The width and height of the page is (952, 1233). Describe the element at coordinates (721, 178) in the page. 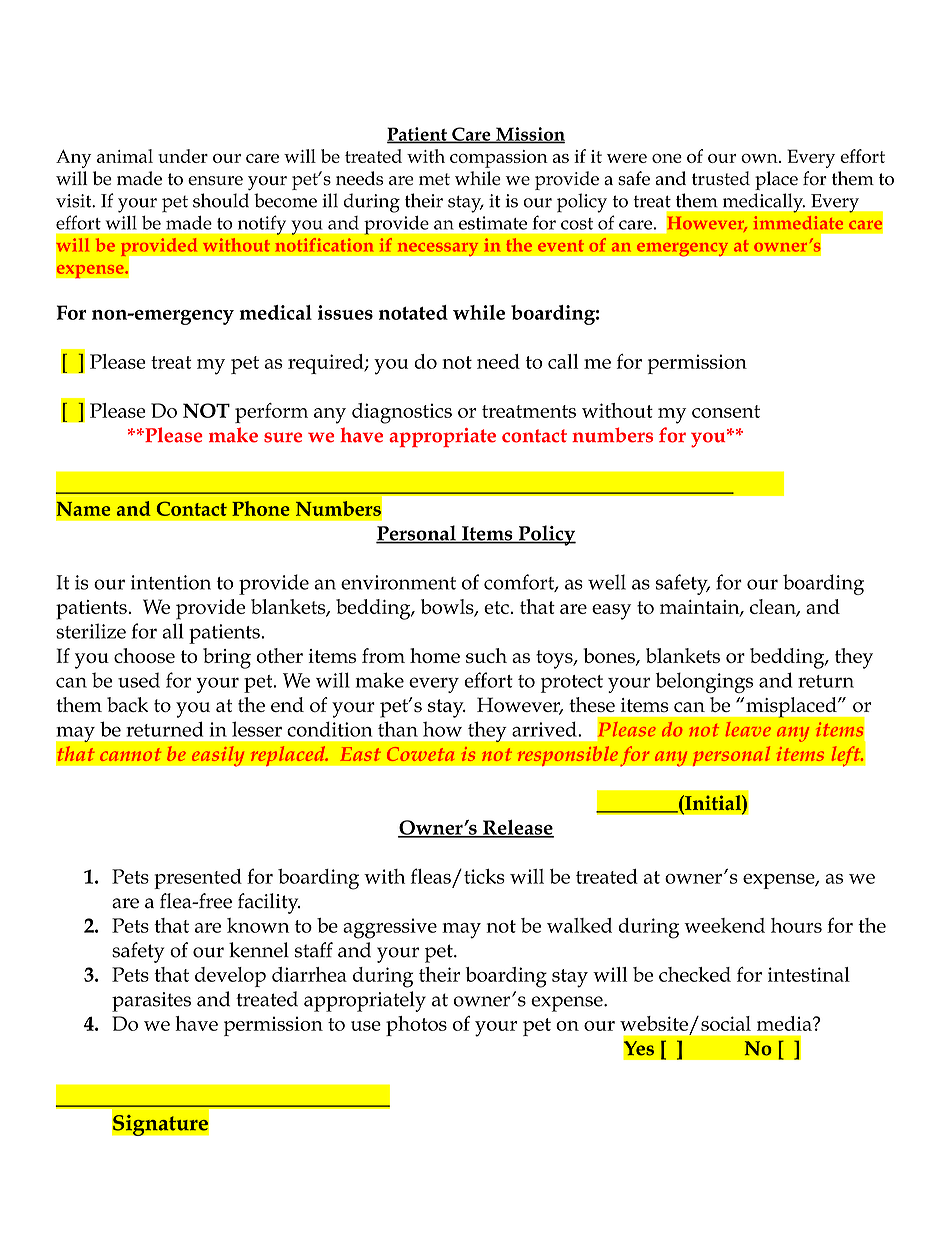

I see `trusted` at that location.
